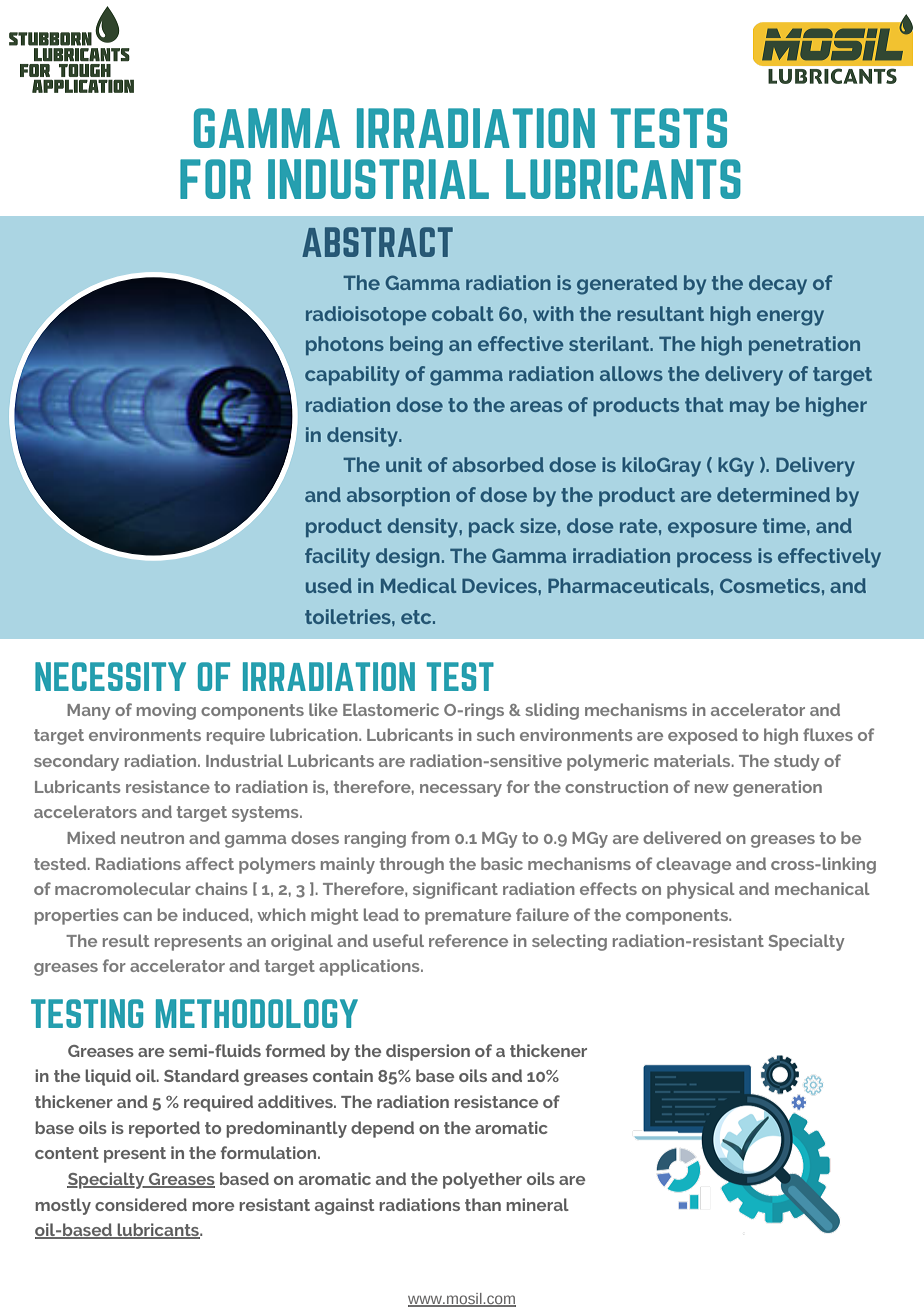 This image has width=924, height=1308. What do you see at coordinates (366, 315) in the image?
I see `radioisotope` at bounding box center [366, 315].
